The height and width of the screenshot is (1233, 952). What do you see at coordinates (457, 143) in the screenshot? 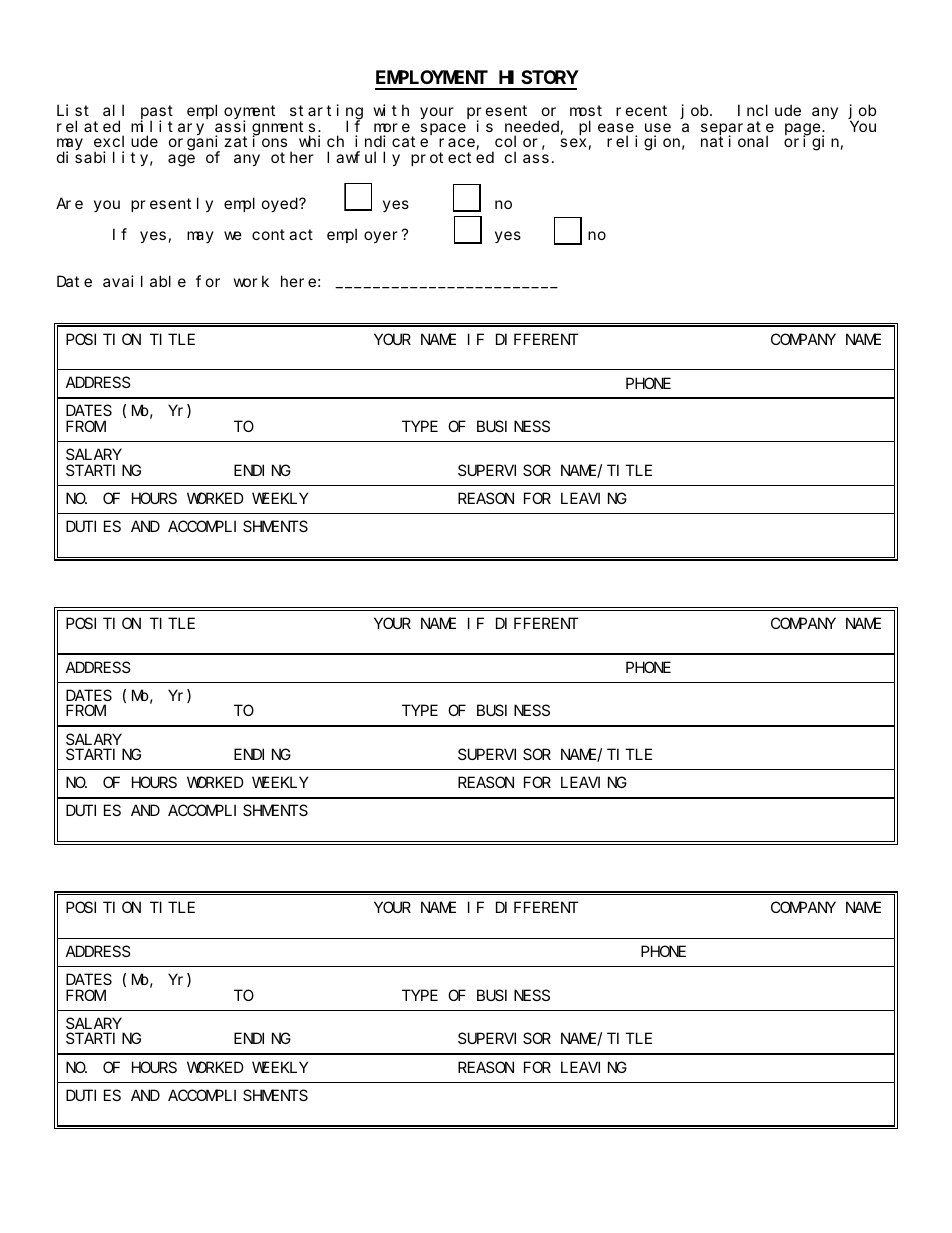
I see `race` at bounding box center [457, 143].
